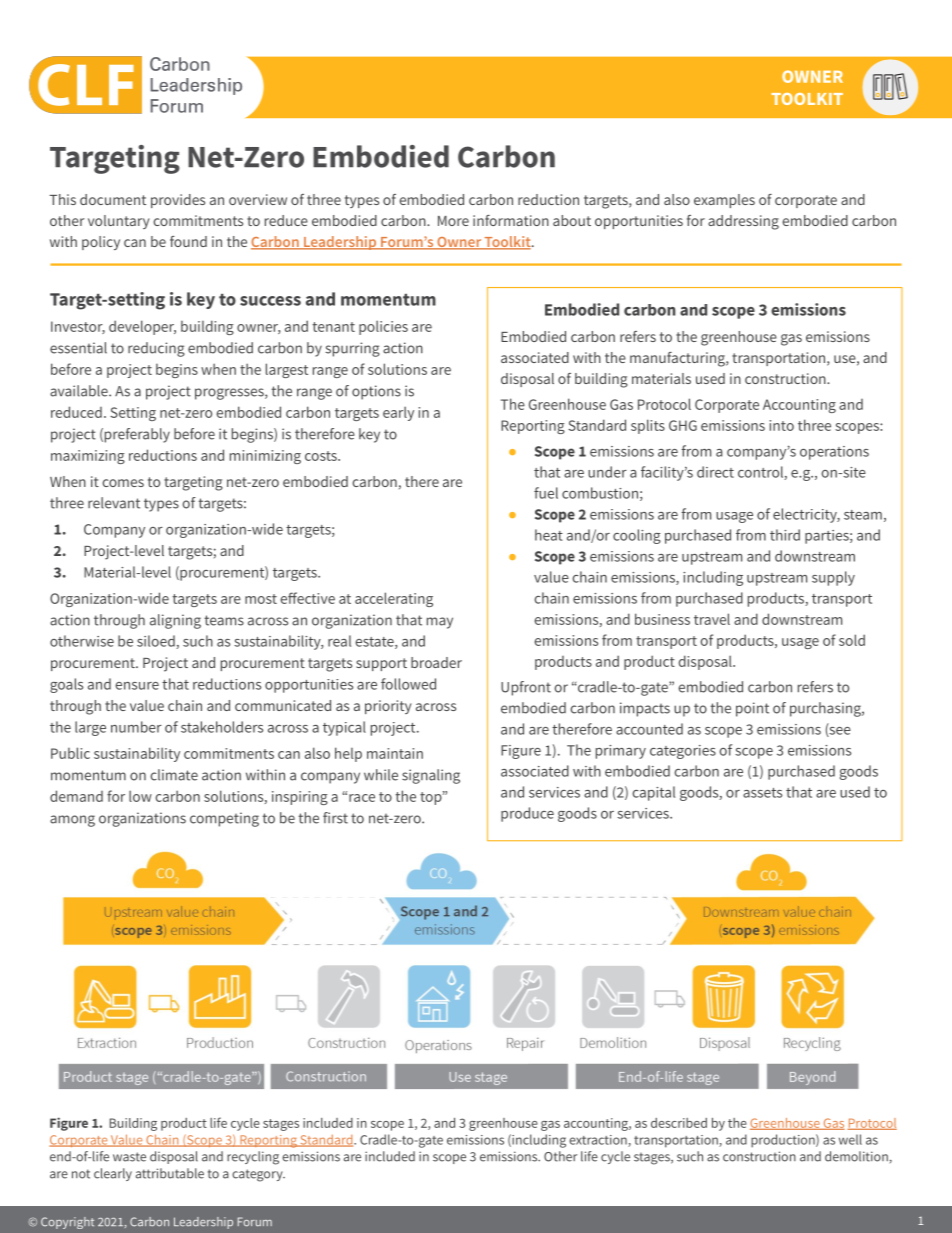 This screenshot has height=1233, width=952. I want to click on produce, so click(527, 814).
